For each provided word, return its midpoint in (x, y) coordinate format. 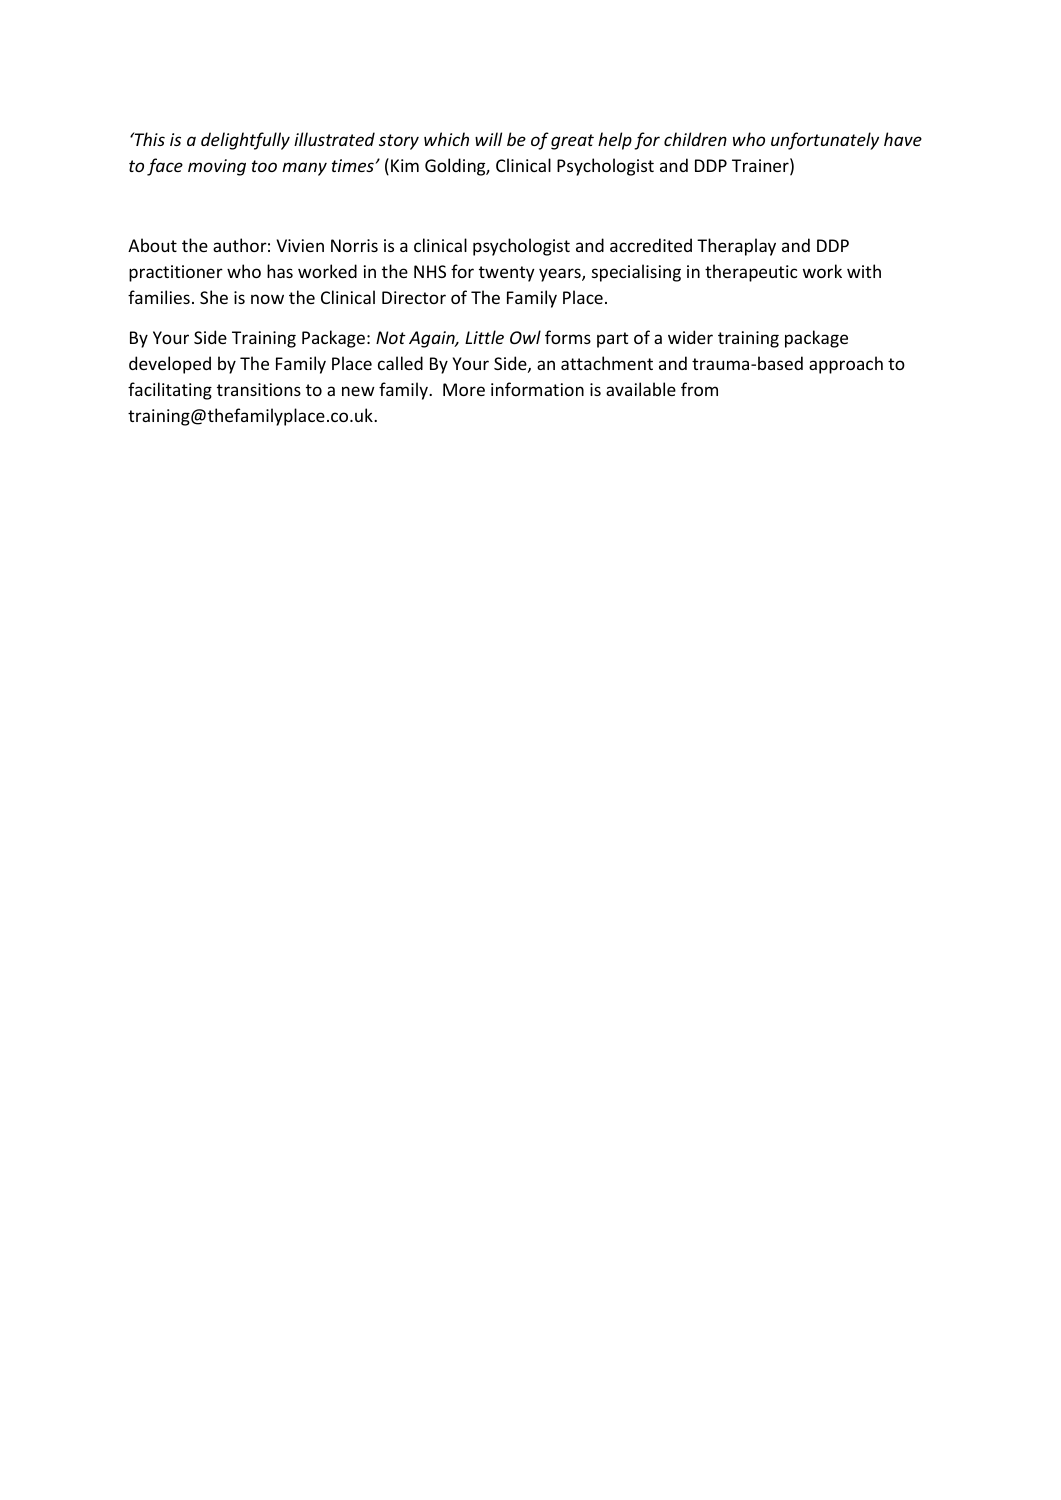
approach (846, 365)
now (267, 299)
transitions (259, 389)
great (572, 142)
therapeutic (751, 273)
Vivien (300, 245)
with (864, 271)
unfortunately (825, 141)
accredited (651, 245)
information (537, 389)
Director (414, 297)
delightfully (245, 141)
